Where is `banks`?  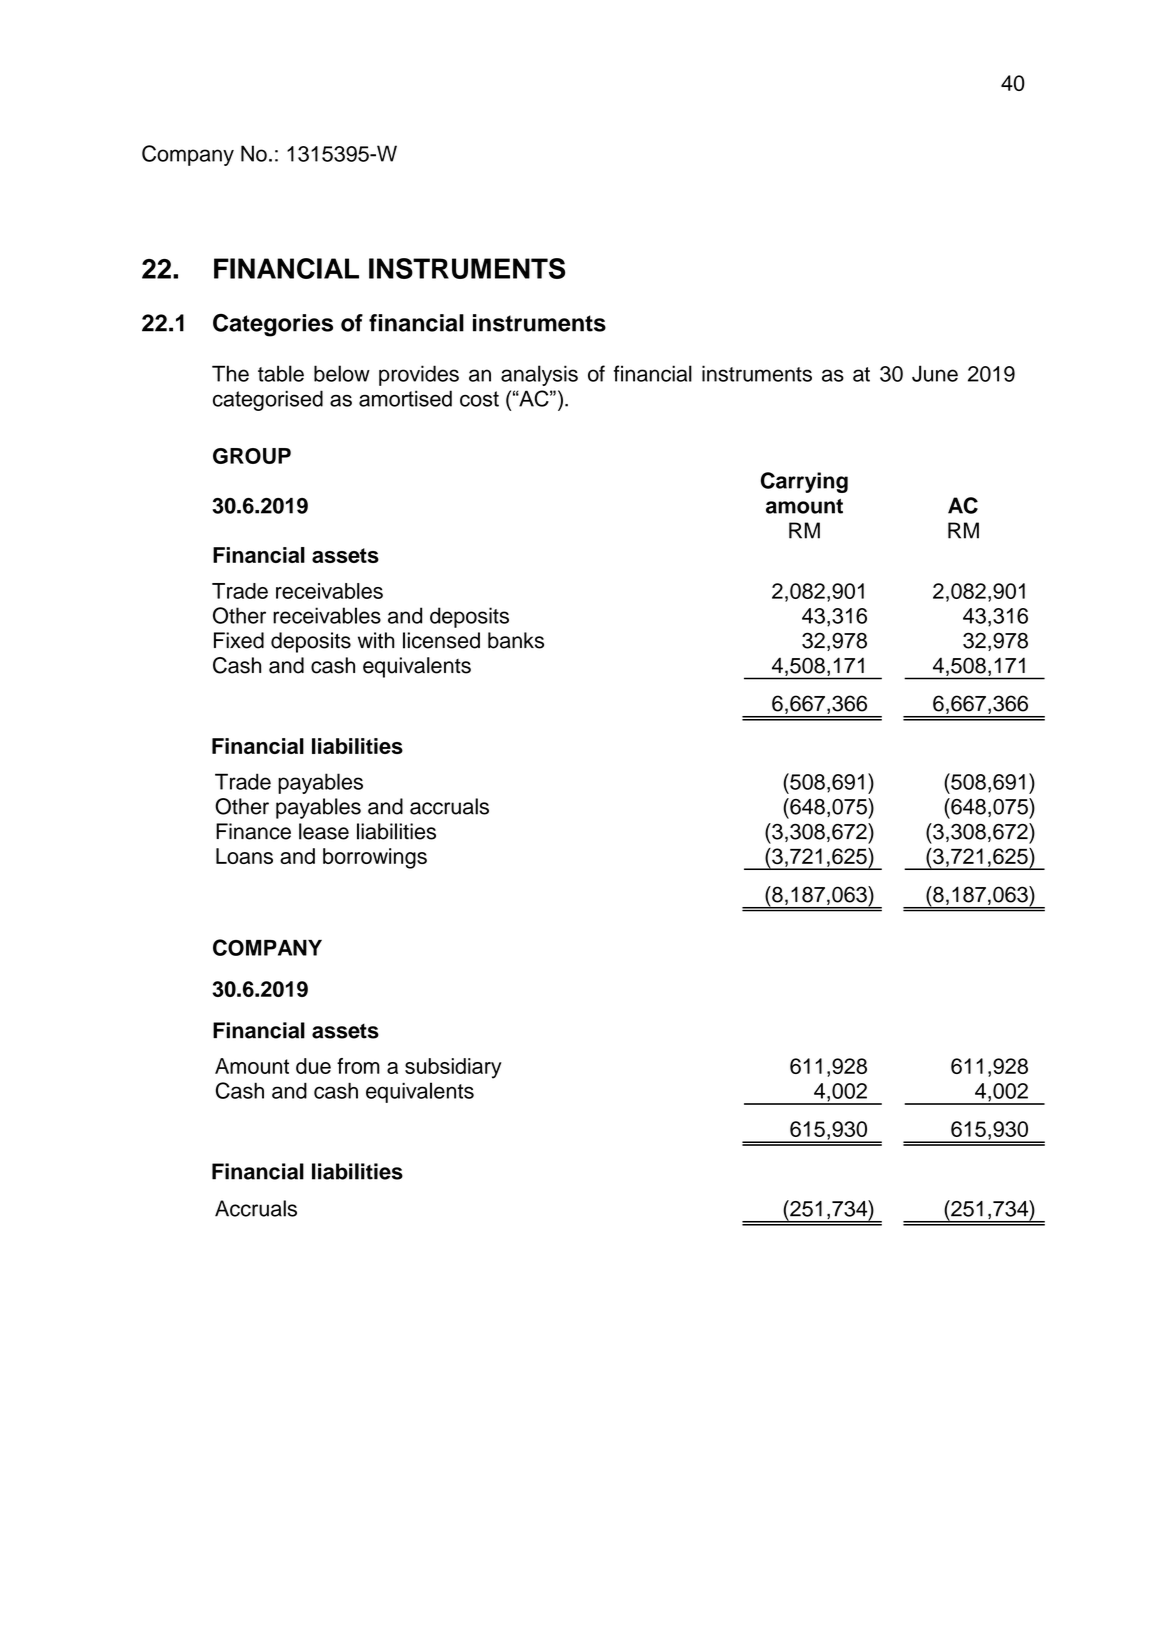
banks is located at coordinates (516, 640).
